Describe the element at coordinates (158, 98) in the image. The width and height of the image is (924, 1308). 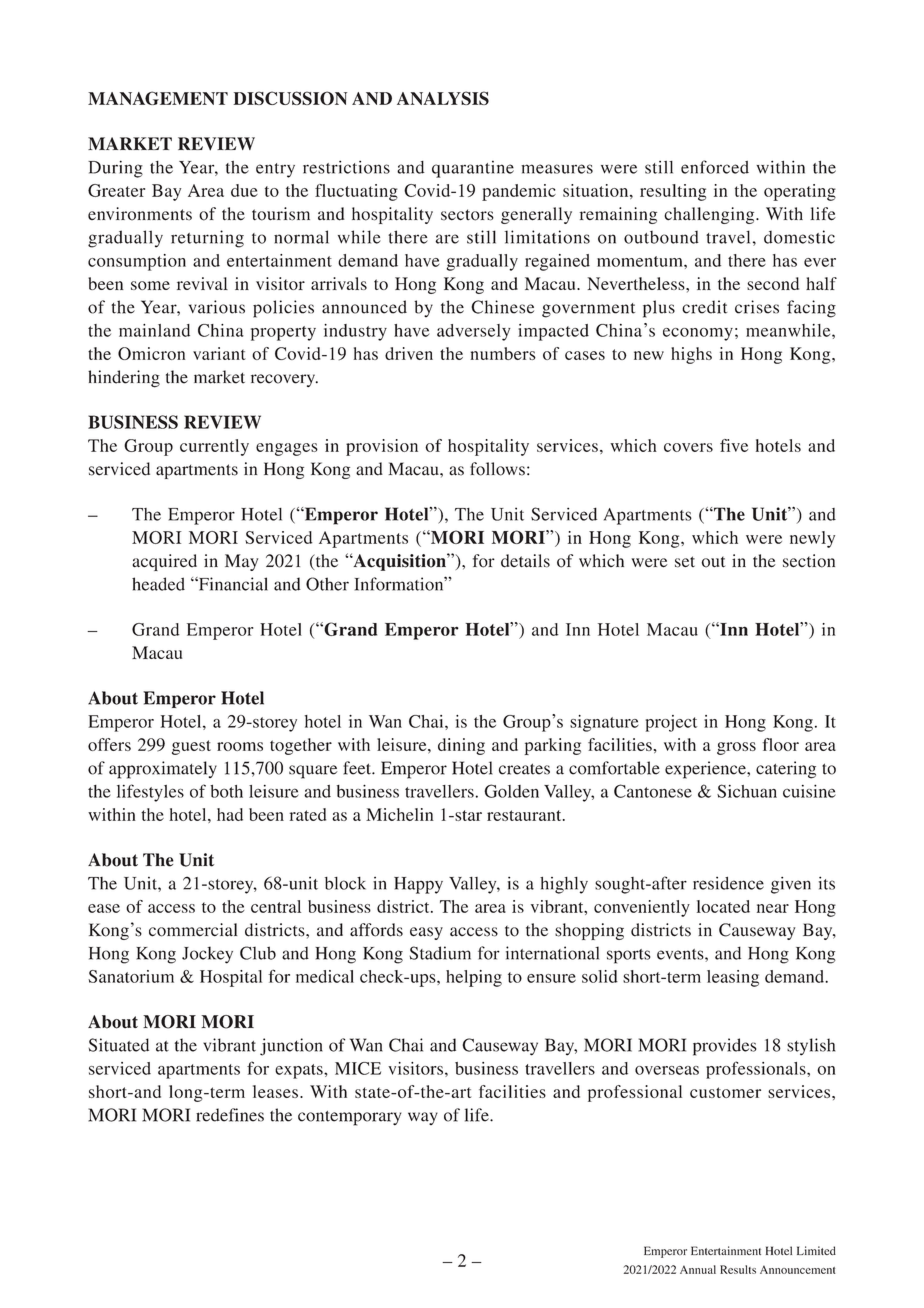
I see `MANAGEMENT` at that location.
